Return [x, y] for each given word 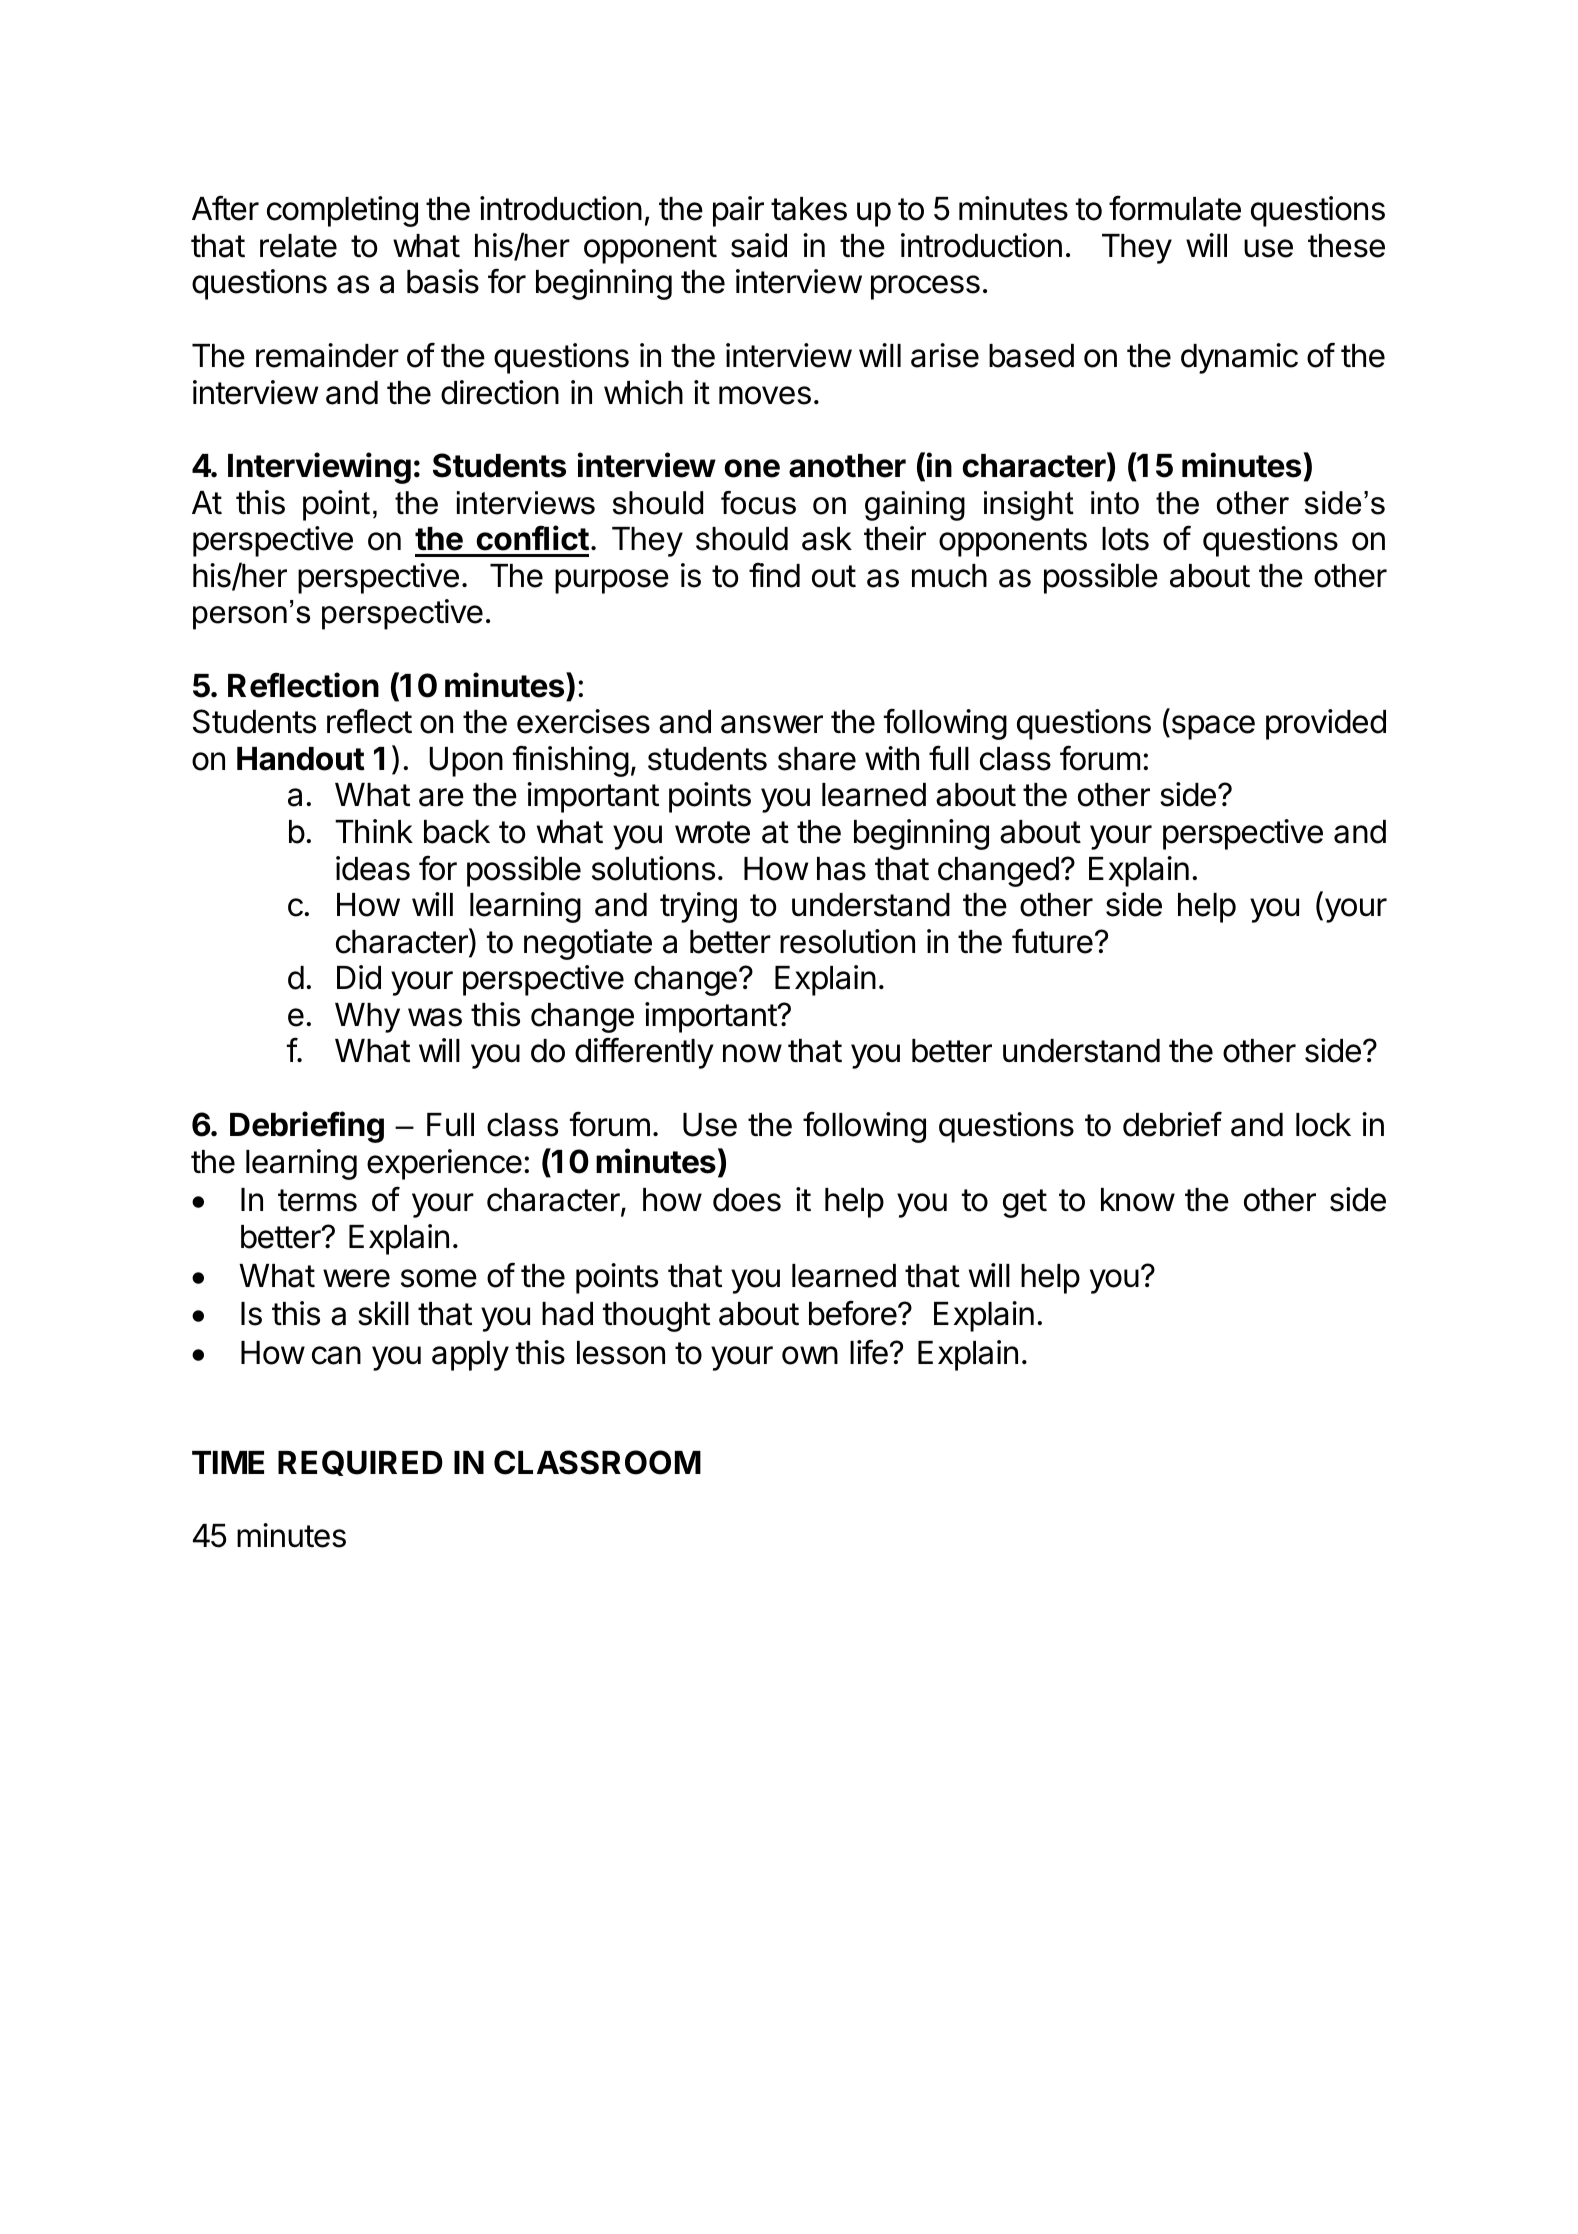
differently [644, 1053]
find [774, 575]
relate [298, 246]
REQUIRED [360, 1463]
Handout [301, 759]
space [1212, 727]
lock [1323, 1125]
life [869, 1352]
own [810, 1355]
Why [367, 1018]
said [759, 245]
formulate [1175, 208]
